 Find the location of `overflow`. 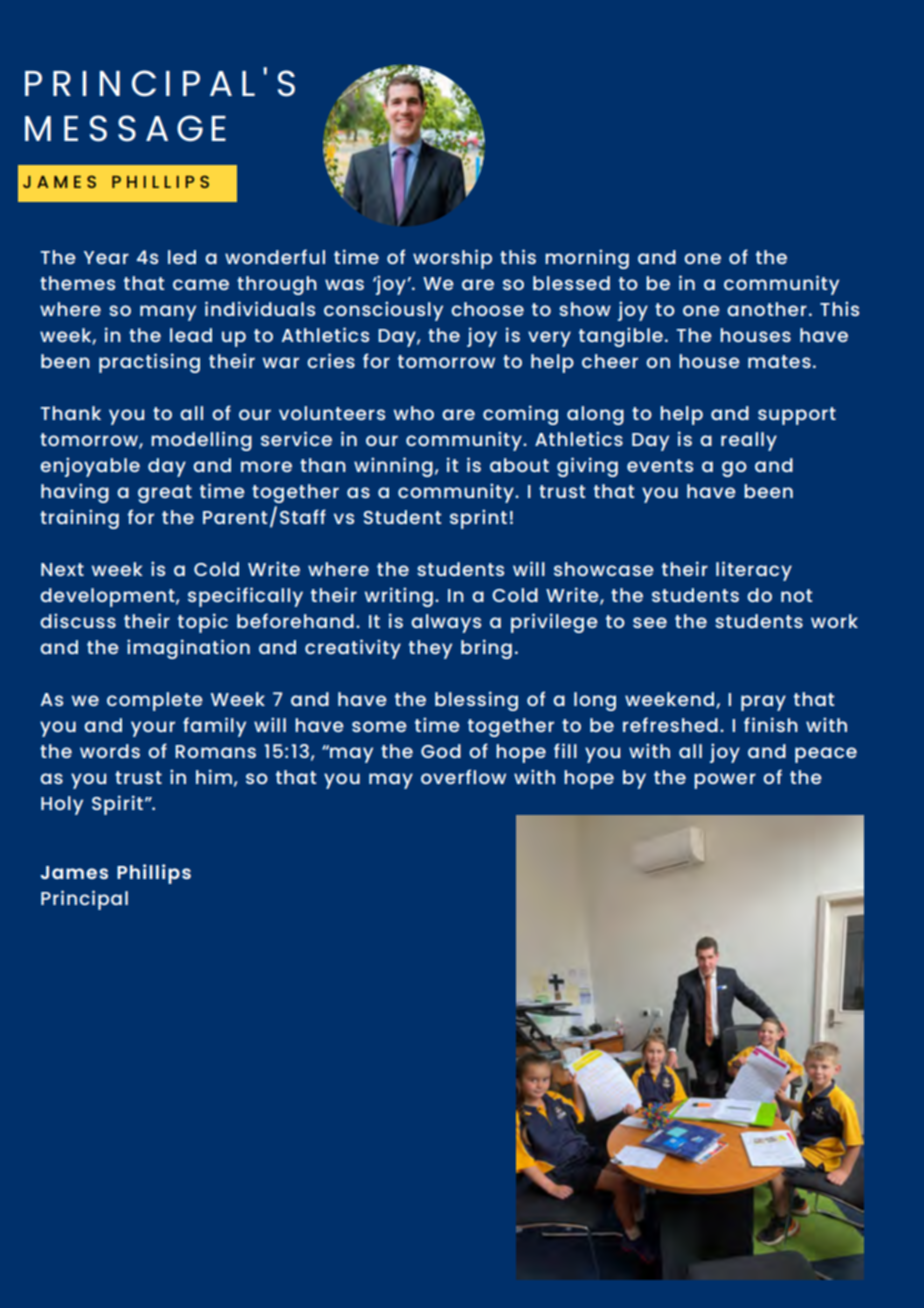

overflow is located at coordinates (463, 776).
